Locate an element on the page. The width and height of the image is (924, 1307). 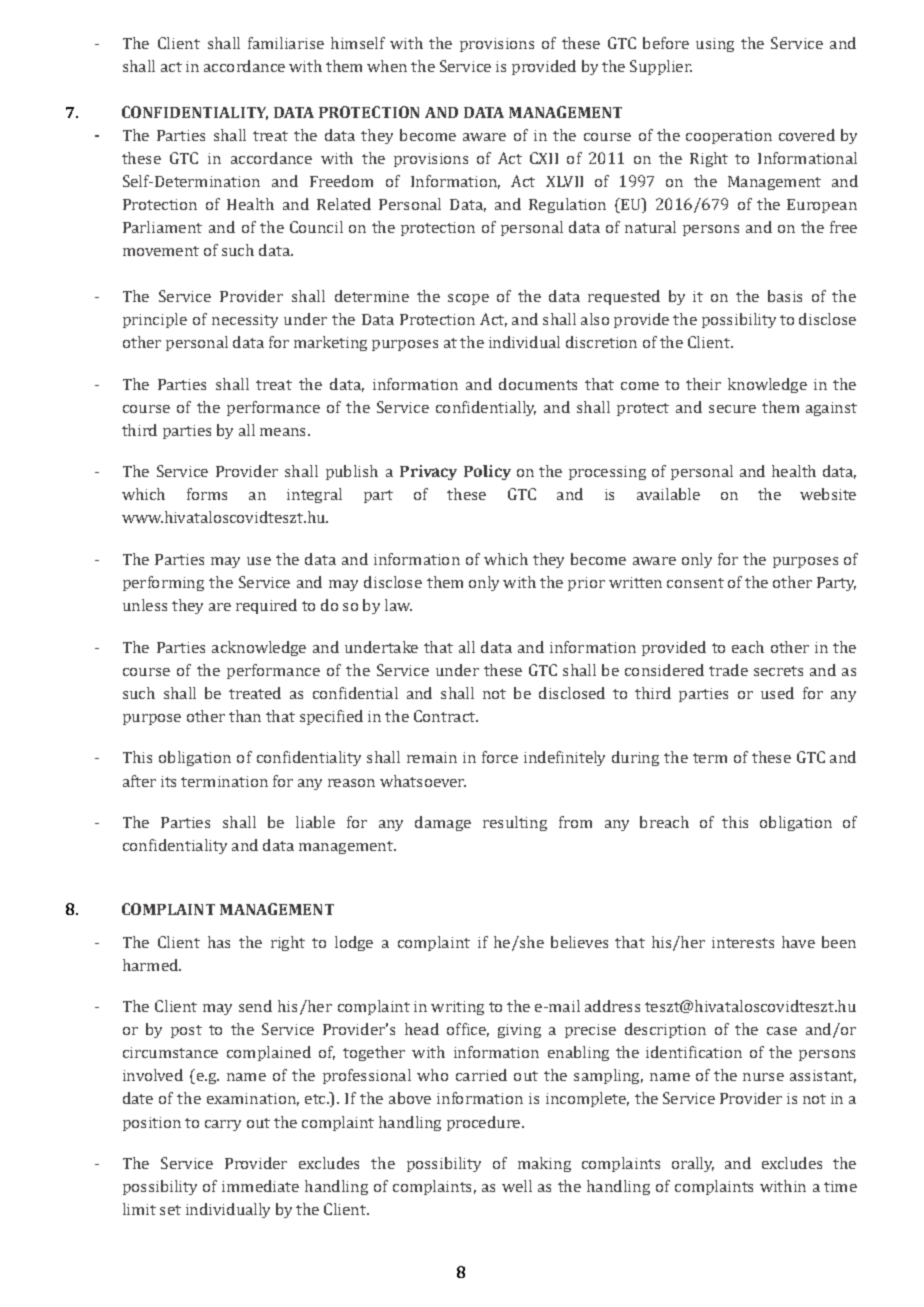
law is located at coordinates (398, 605).
